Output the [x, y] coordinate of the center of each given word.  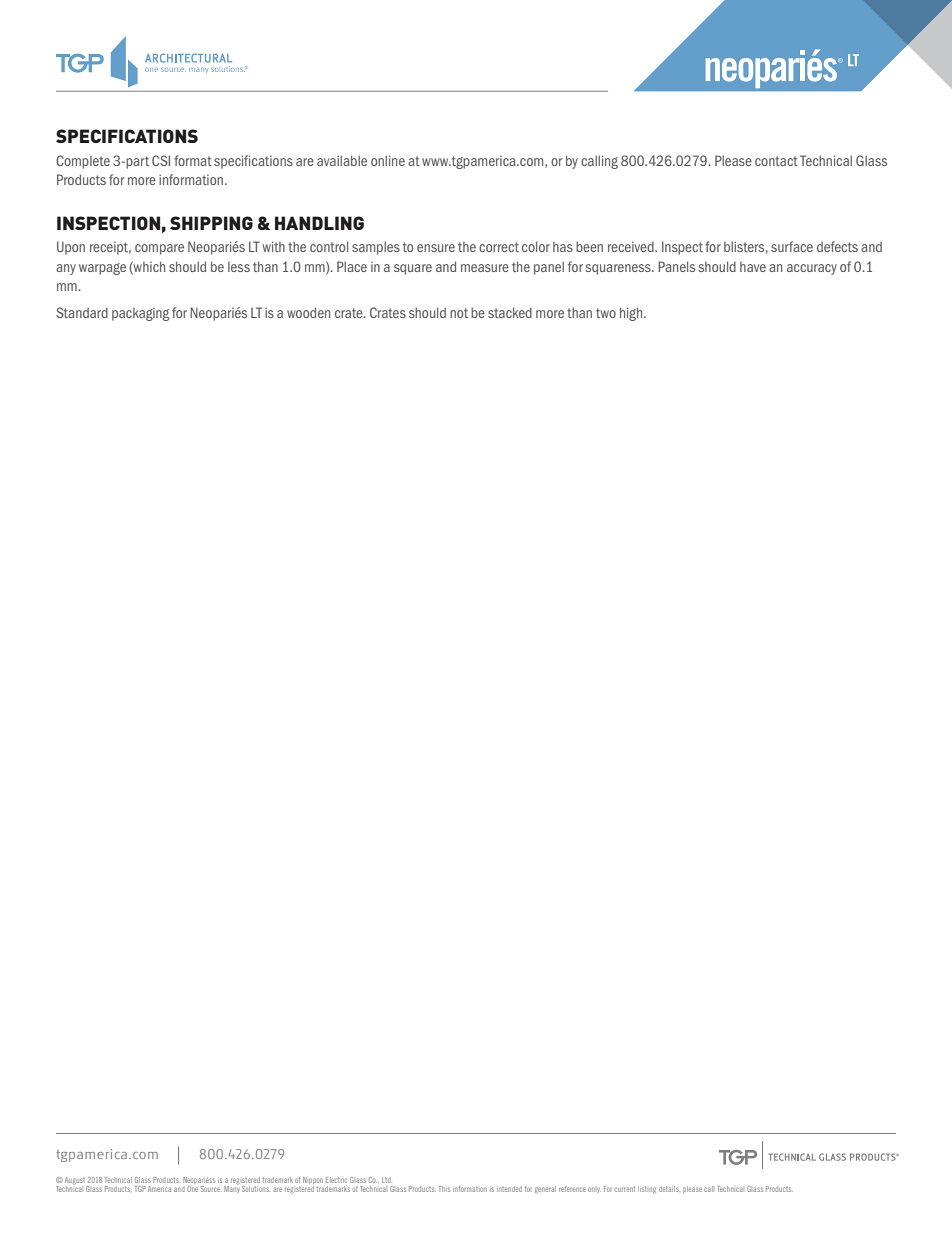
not [459, 313]
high [632, 314]
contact [776, 161]
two [606, 313]
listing [647, 1190]
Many [232, 1188]
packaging [140, 314]
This [444, 1189]
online [388, 160]
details [669, 1189]
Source [211, 1189]
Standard [82, 312]
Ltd [386, 1180]
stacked [510, 312]
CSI [161, 160]
